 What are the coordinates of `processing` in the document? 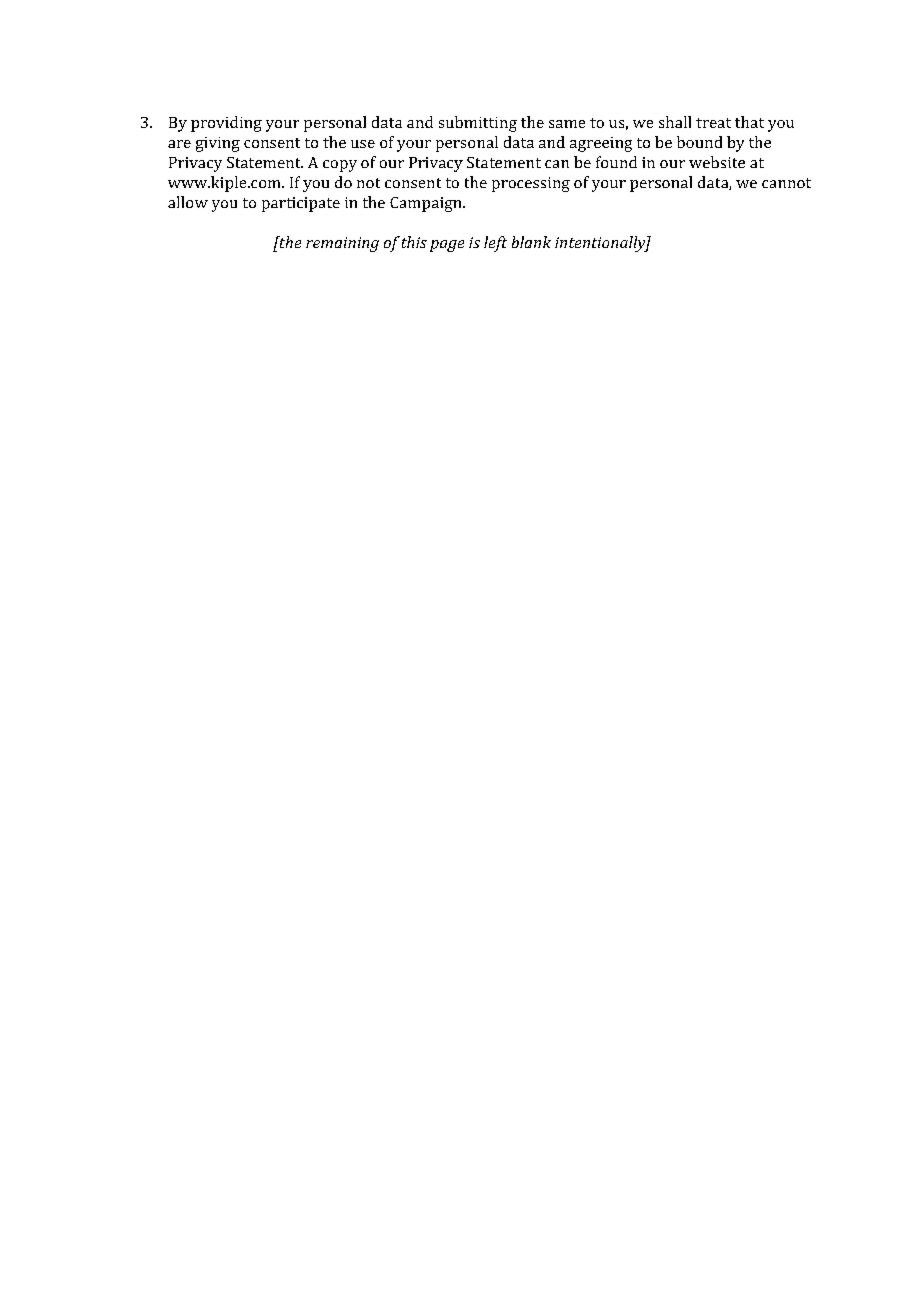 It's located at (531, 184).
